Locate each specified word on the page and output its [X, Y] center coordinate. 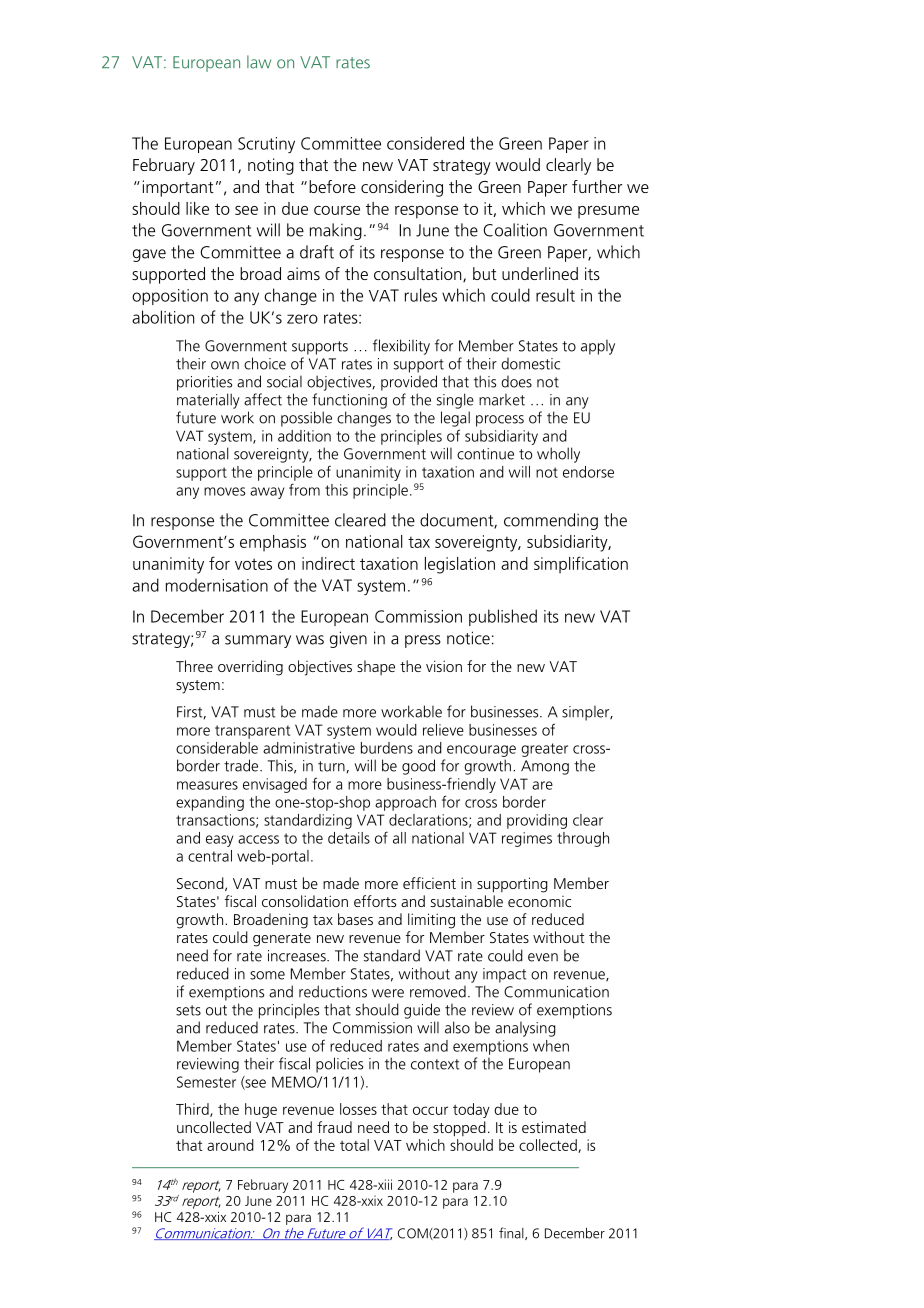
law [259, 62]
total [354, 1145]
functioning [349, 401]
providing [537, 821]
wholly [558, 455]
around [230, 1145]
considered [425, 143]
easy [219, 841]
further [597, 186]
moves [224, 491]
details [349, 838]
